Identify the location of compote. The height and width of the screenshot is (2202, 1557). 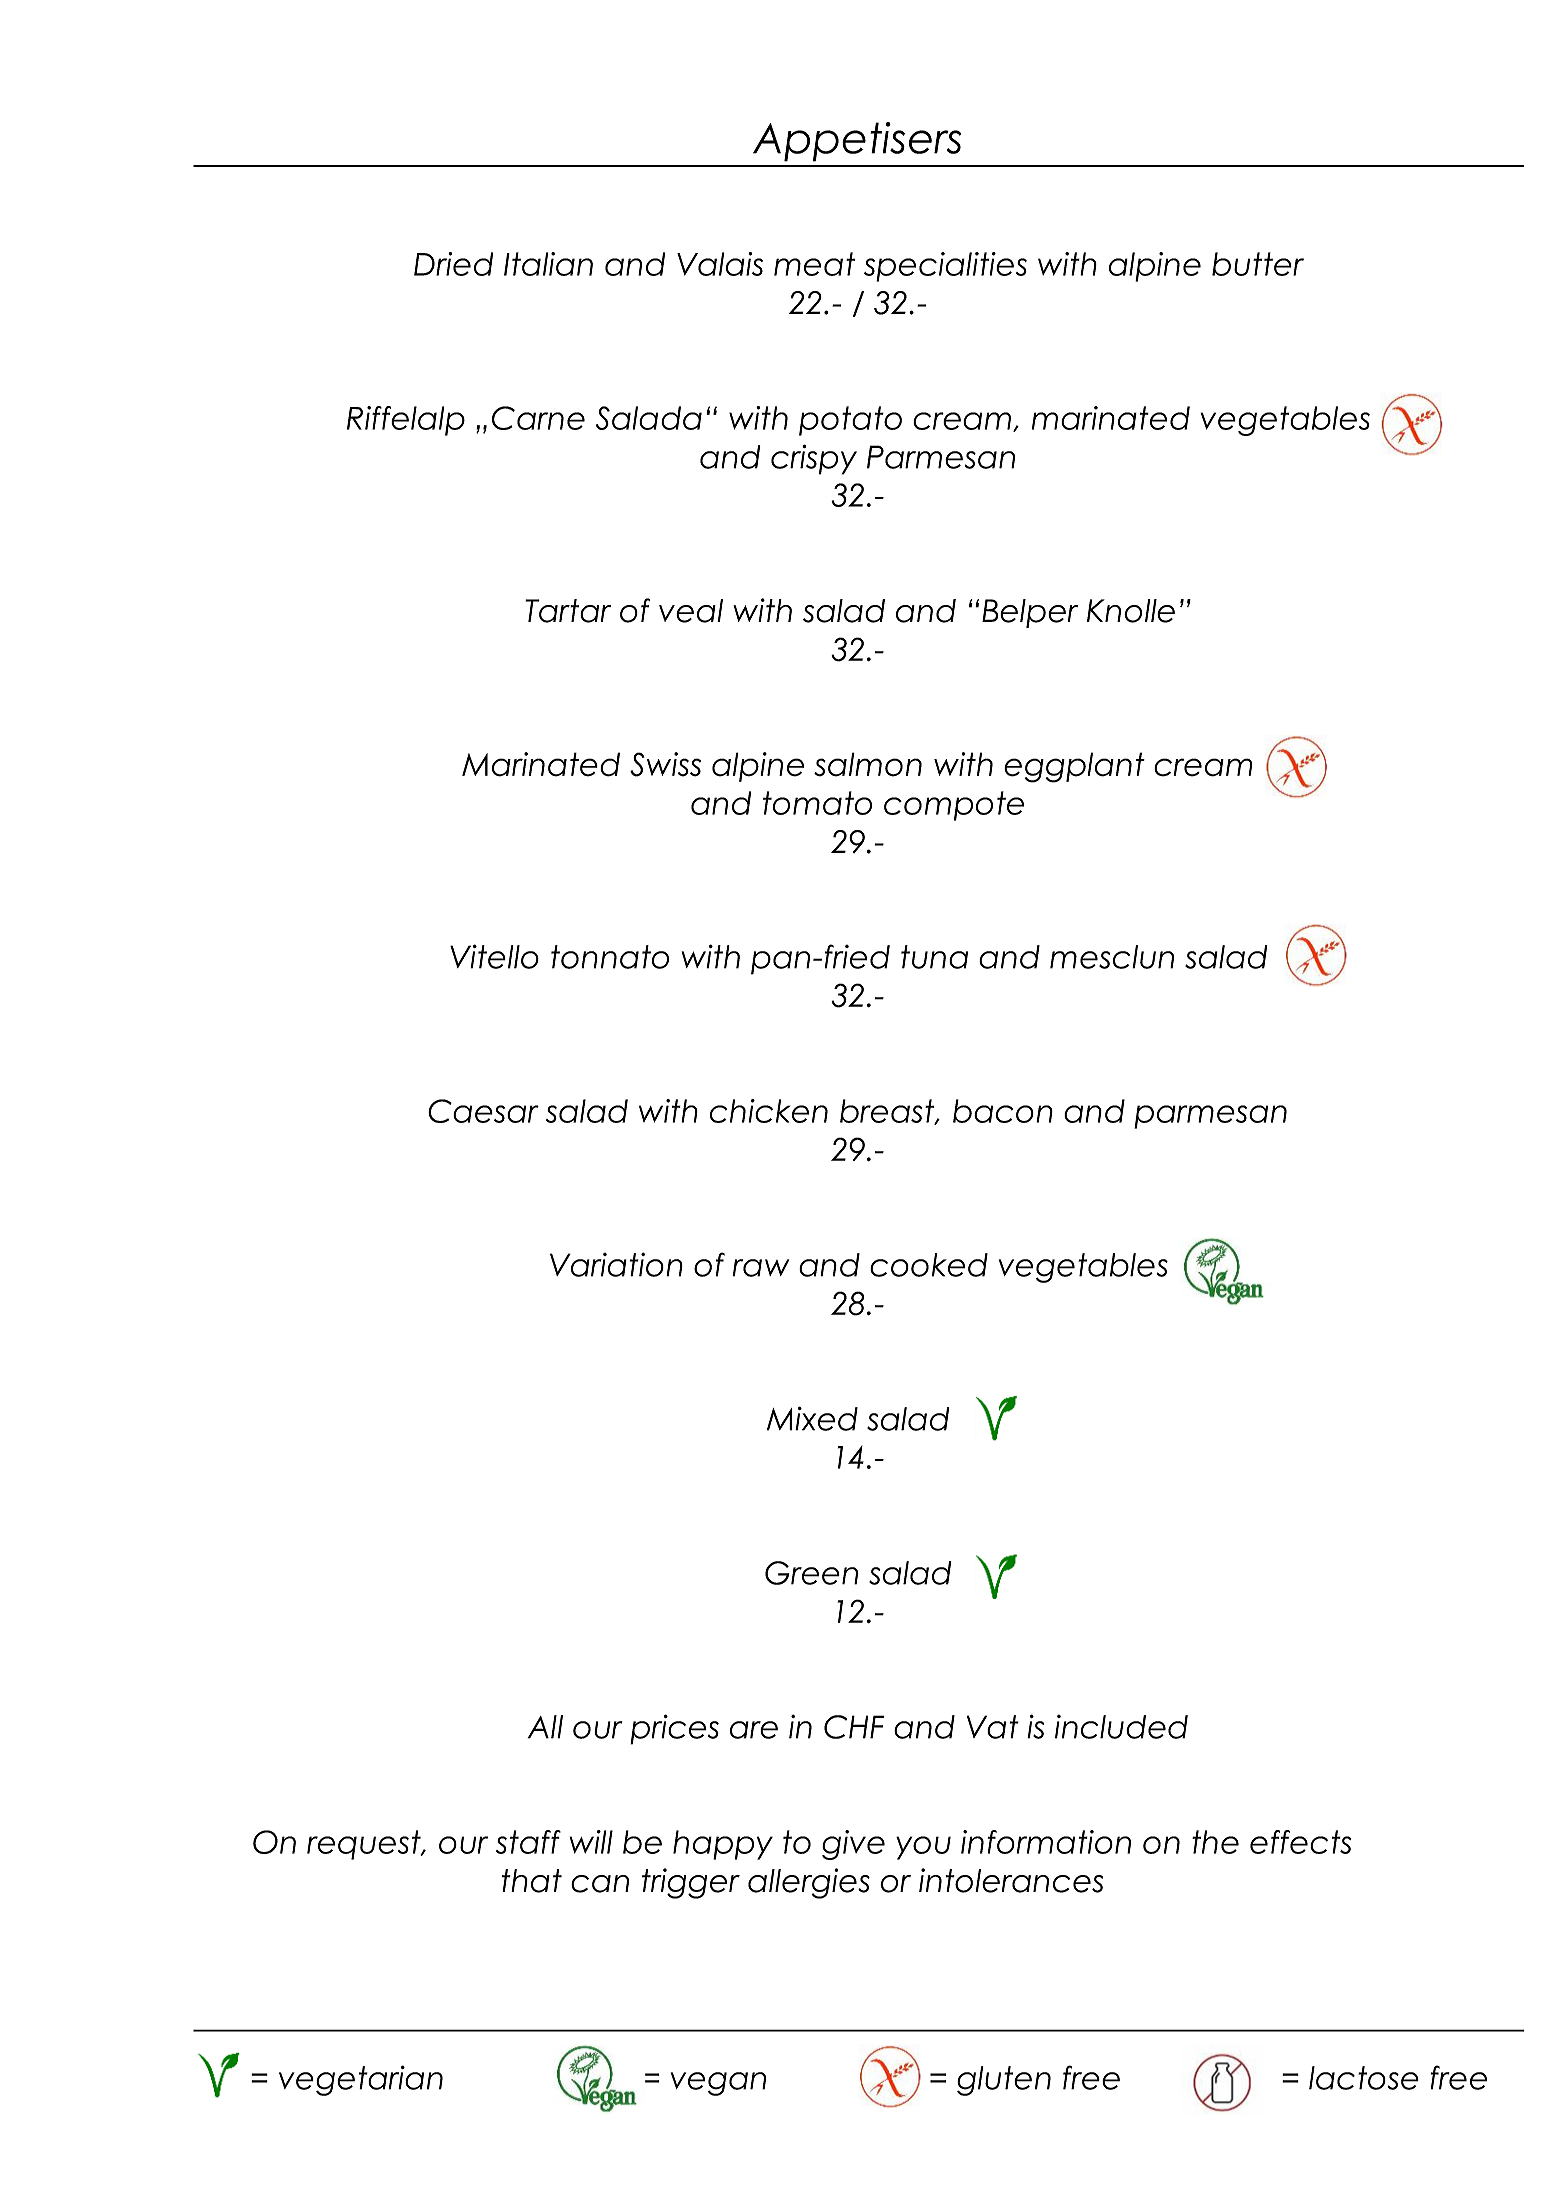
(954, 806).
